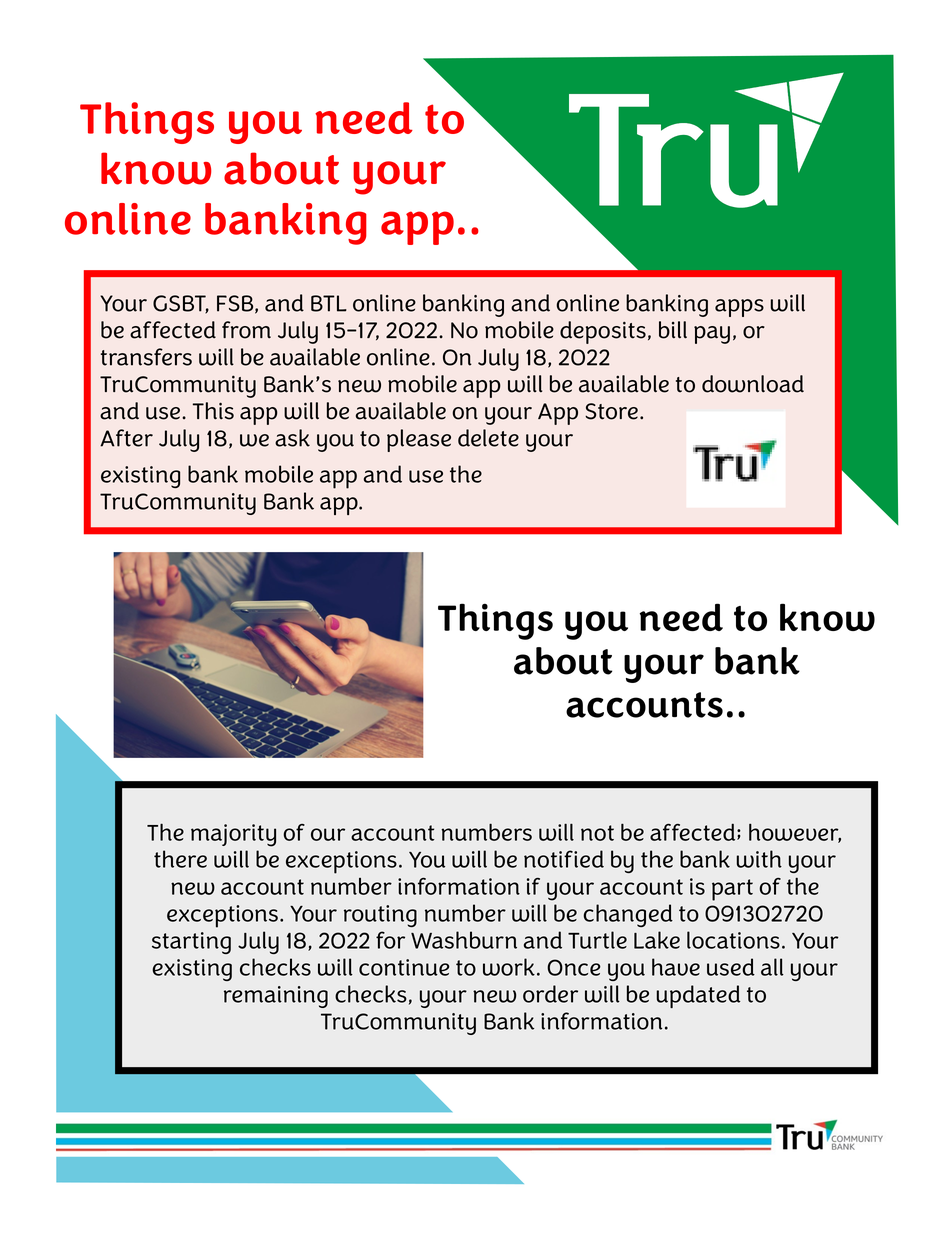 The height and width of the image is (1233, 952). What do you see at coordinates (233, 835) in the image?
I see `majority` at bounding box center [233, 835].
